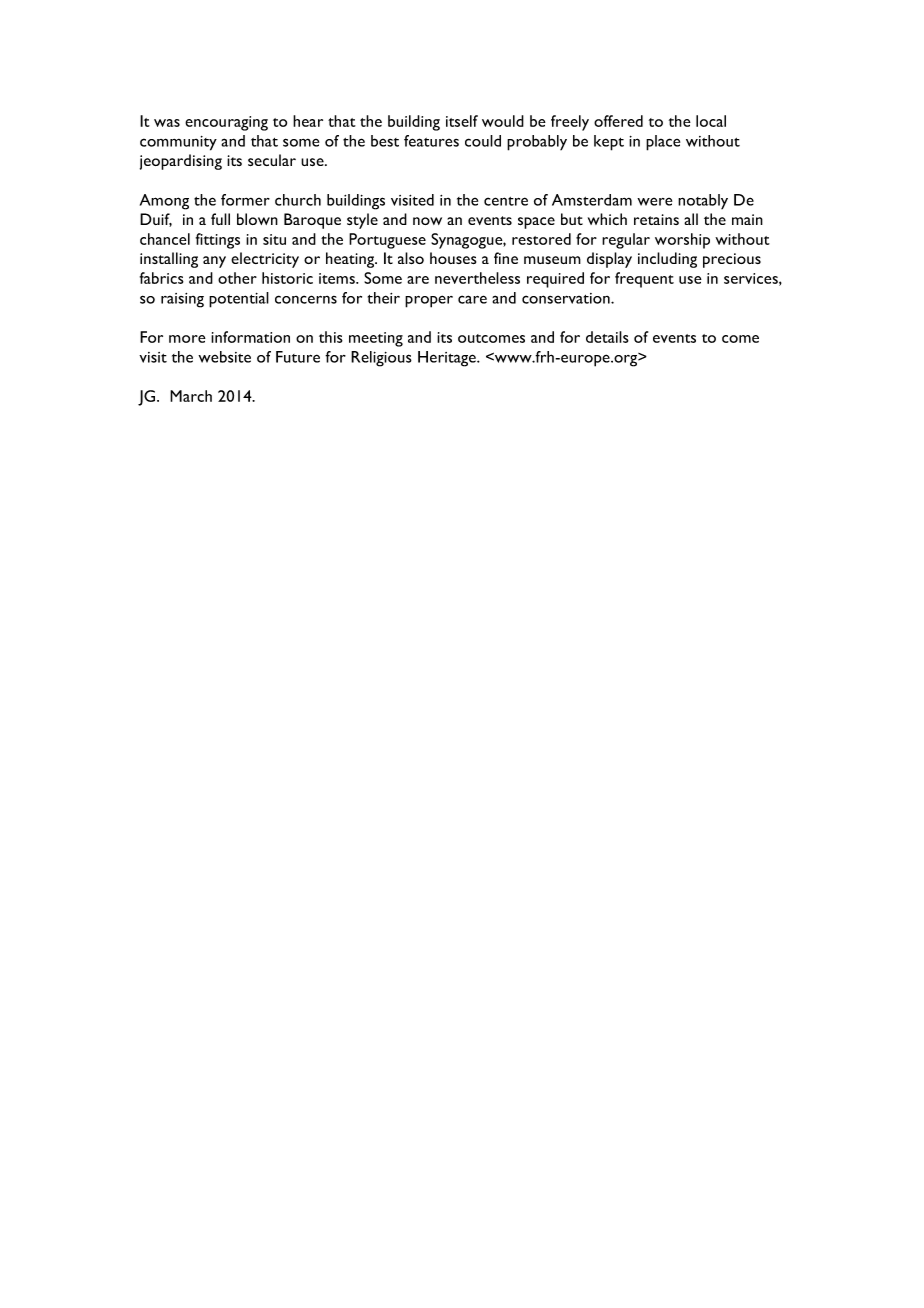  Describe the element at coordinates (191, 396) in the screenshot. I see `March` at that location.
